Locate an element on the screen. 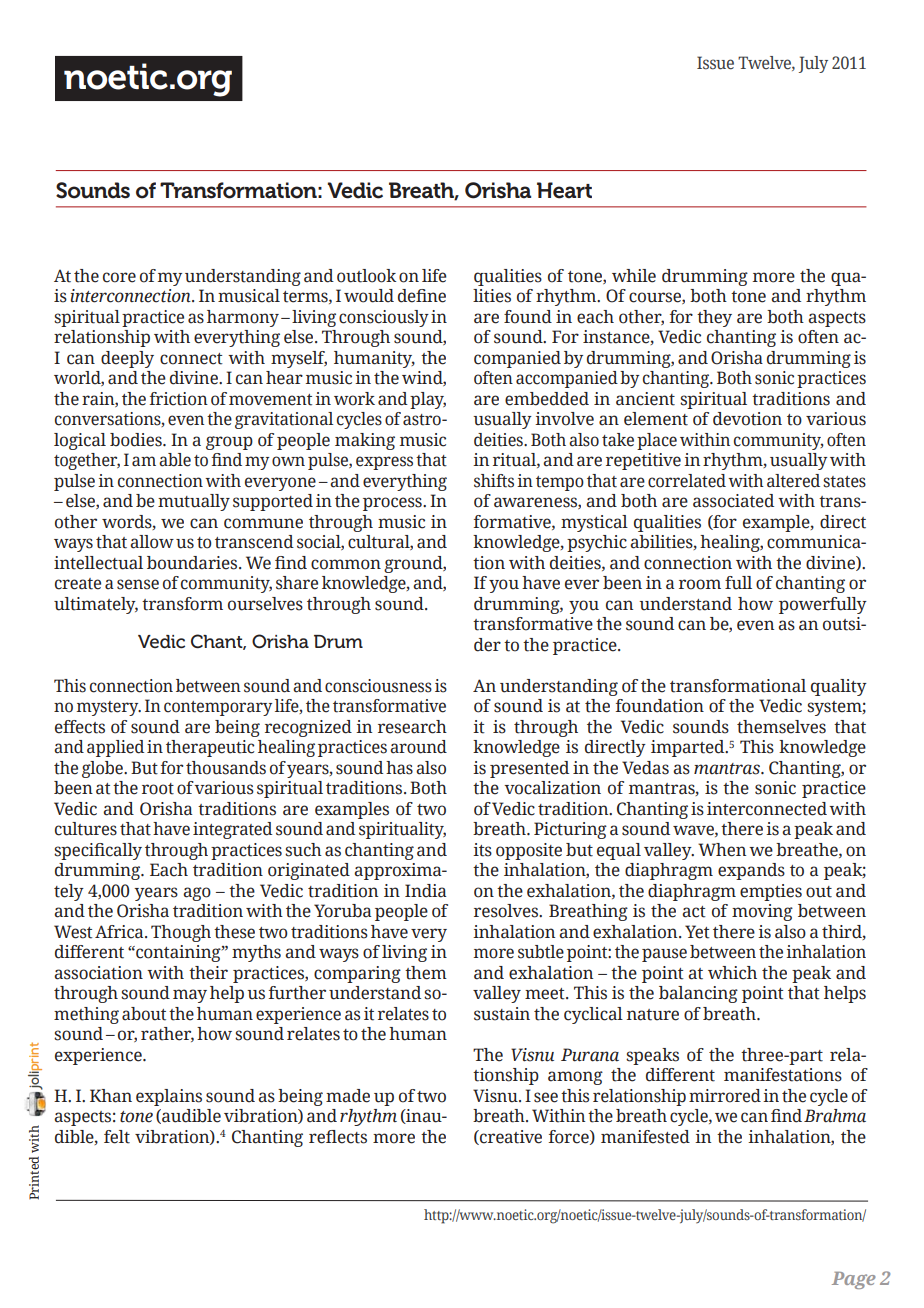 This screenshot has width=924, height=1308. room is located at coordinates (700, 584).
